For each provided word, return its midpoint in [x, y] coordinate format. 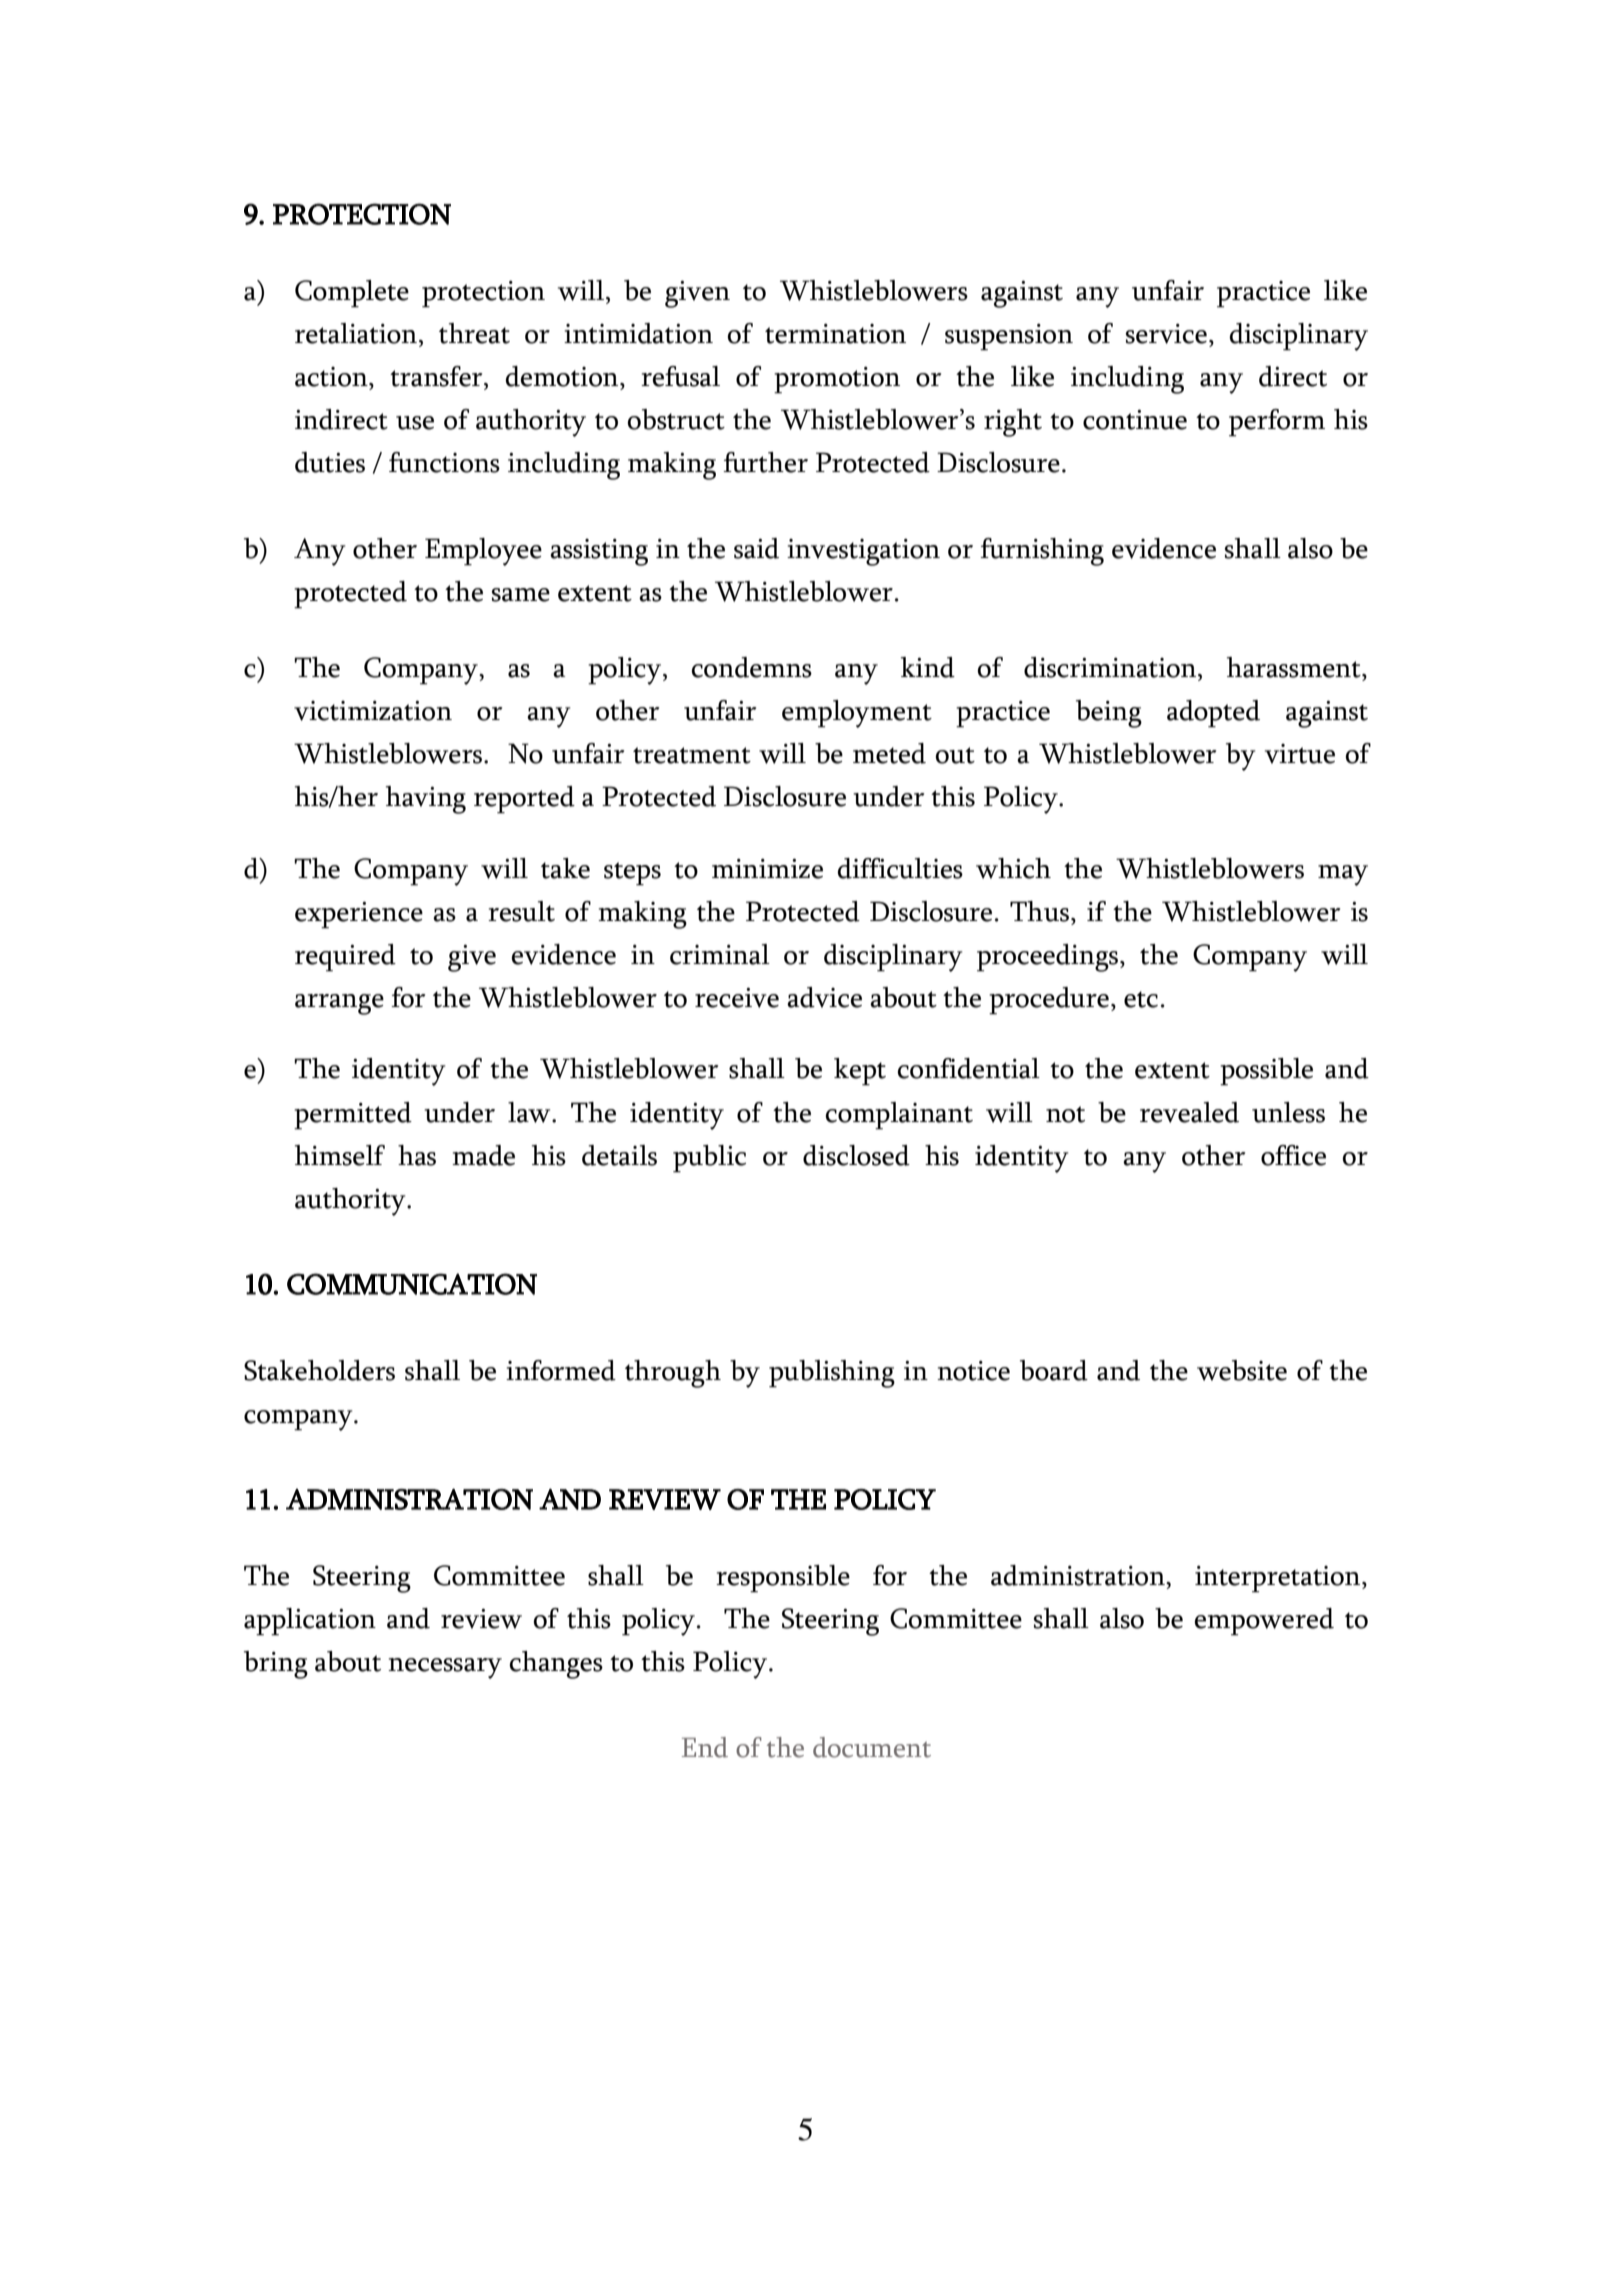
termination [835, 334]
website [1242, 1370]
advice [824, 997]
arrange [339, 1004]
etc [1141, 999]
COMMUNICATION [412, 1284]
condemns [752, 667]
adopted [1213, 713]
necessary [445, 1668]
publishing [832, 1374]
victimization [373, 711]
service [1166, 334]
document [872, 1747]
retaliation [356, 333]
